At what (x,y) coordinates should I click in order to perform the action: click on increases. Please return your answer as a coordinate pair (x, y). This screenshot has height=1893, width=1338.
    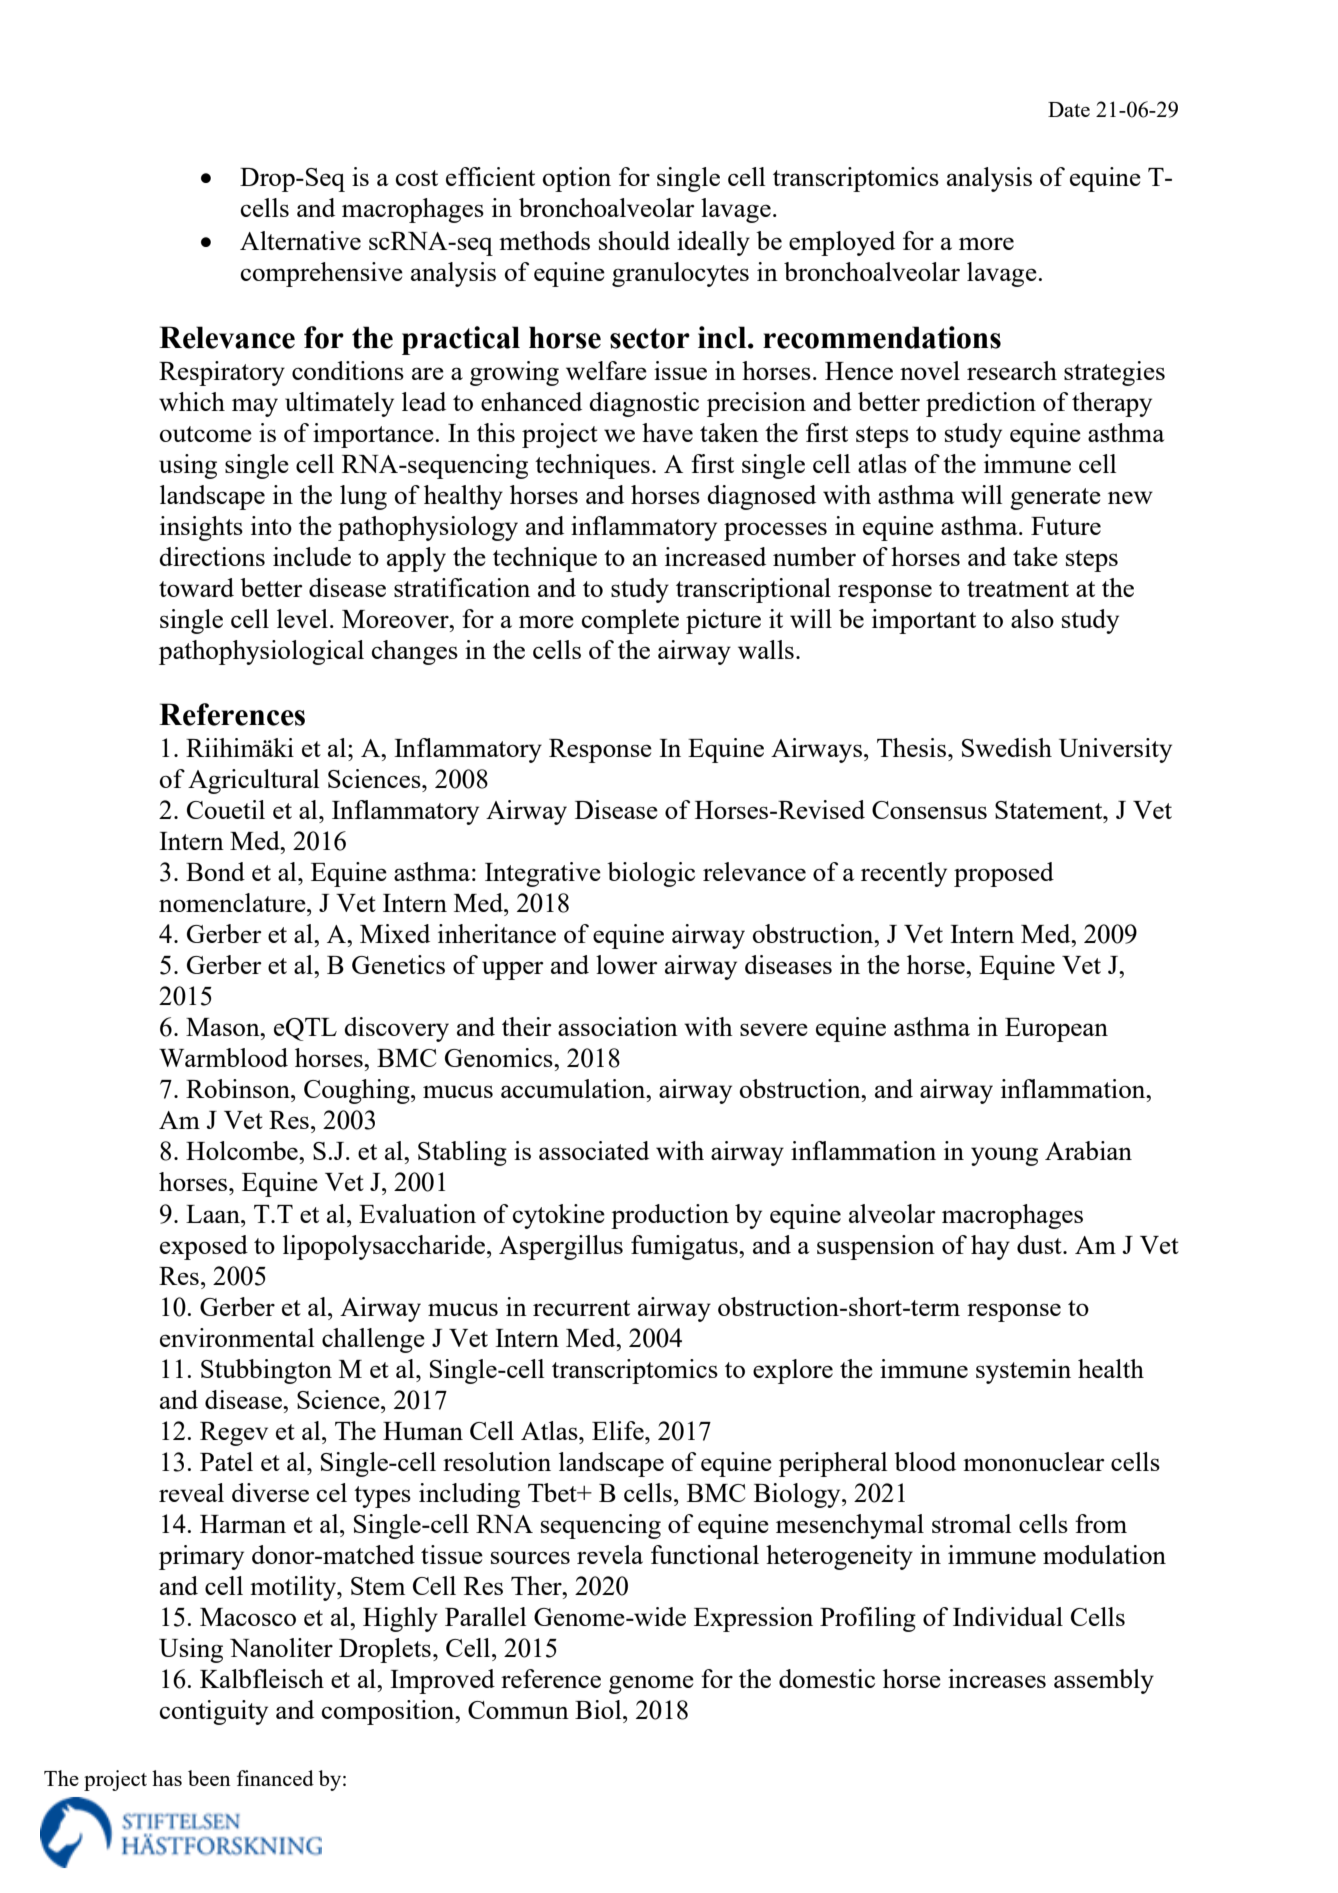
    Looking at the image, I should click on (997, 1678).
